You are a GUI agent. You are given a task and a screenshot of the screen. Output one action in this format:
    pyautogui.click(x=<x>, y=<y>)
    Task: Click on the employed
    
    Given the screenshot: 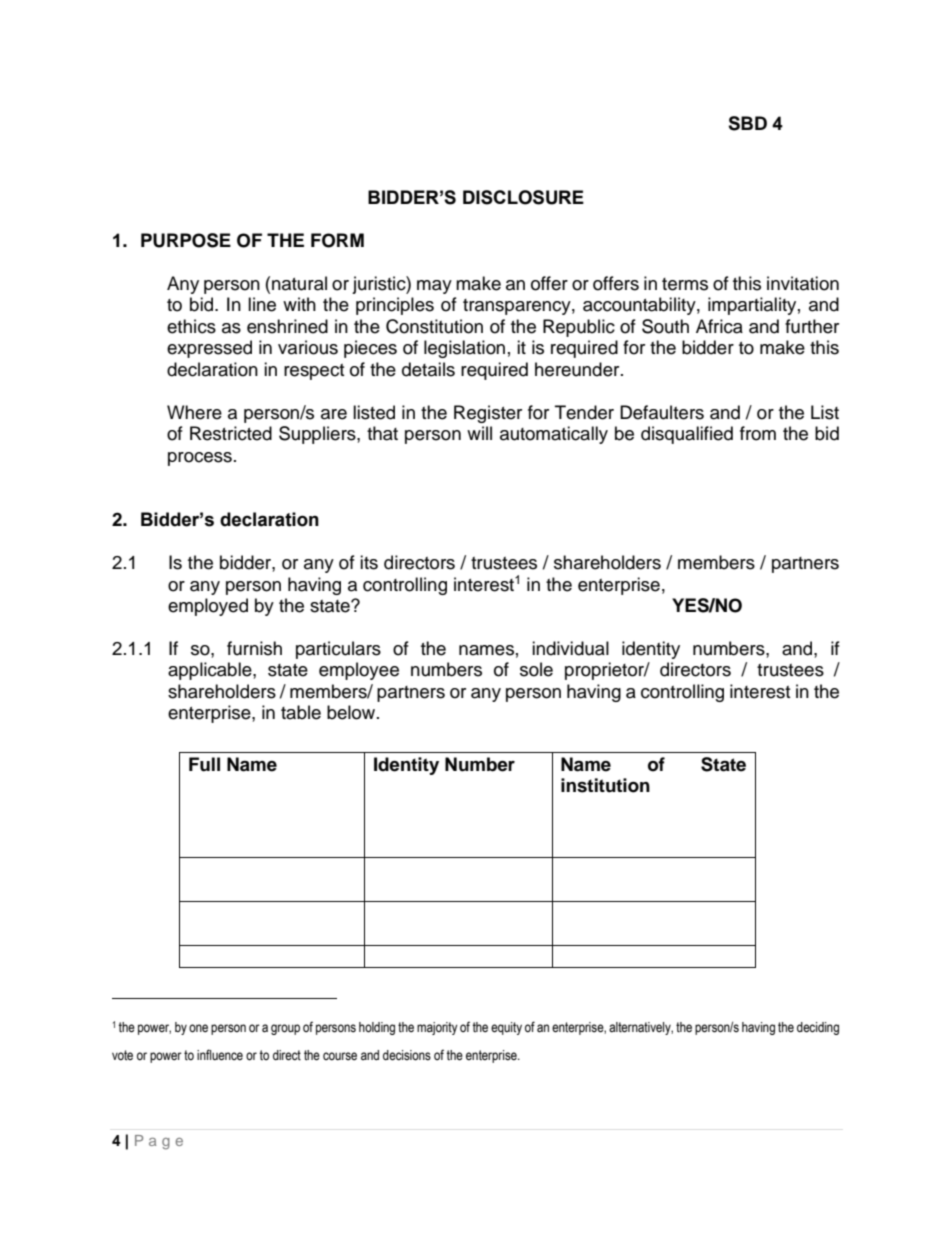 What is the action you would take?
    pyautogui.click(x=208, y=607)
